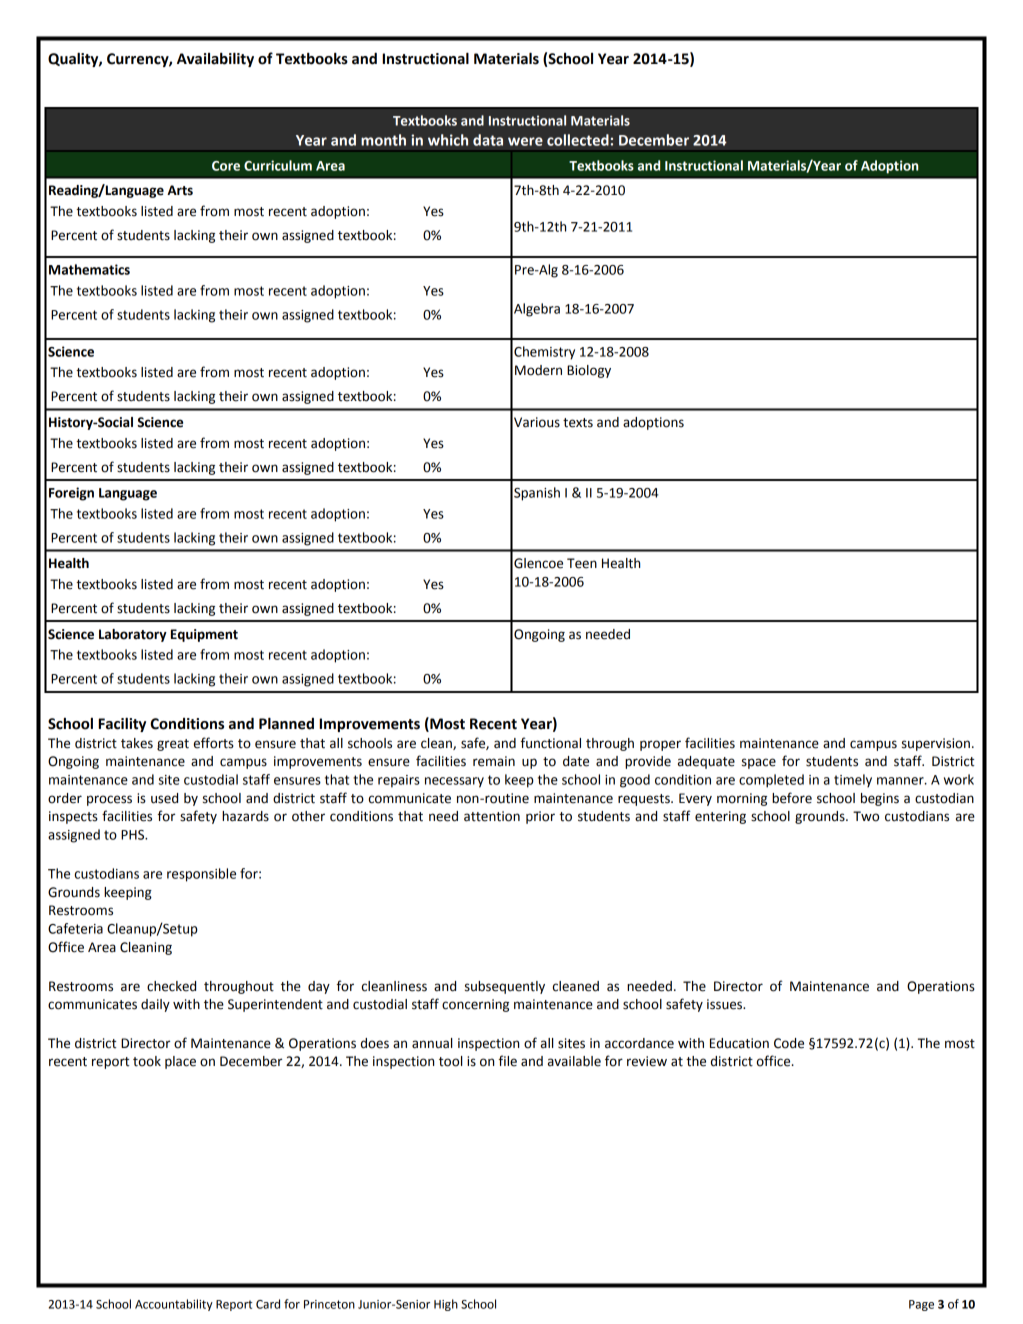  What do you see at coordinates (578, 140) in the page?
I see `collected` at bounding box center [578, 140].
